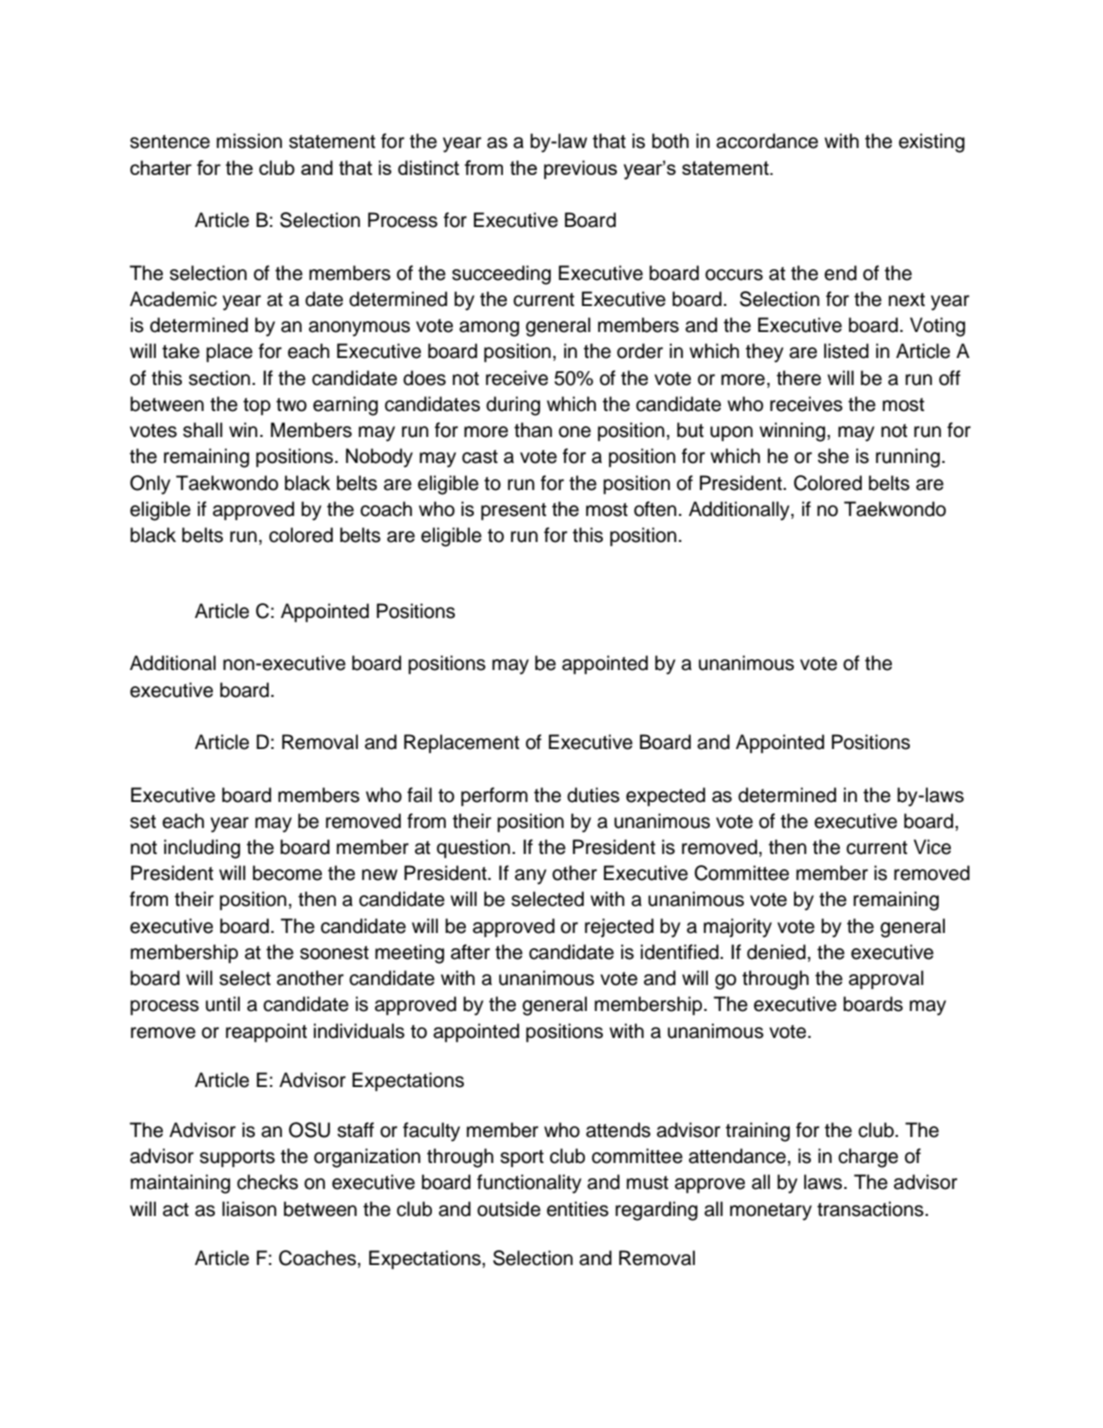 Image resolution: width=1103 pixels, height=1428 pixels. Describe the element at coordinates (580, 169) in the screenshot. I see `previous` at that location.
